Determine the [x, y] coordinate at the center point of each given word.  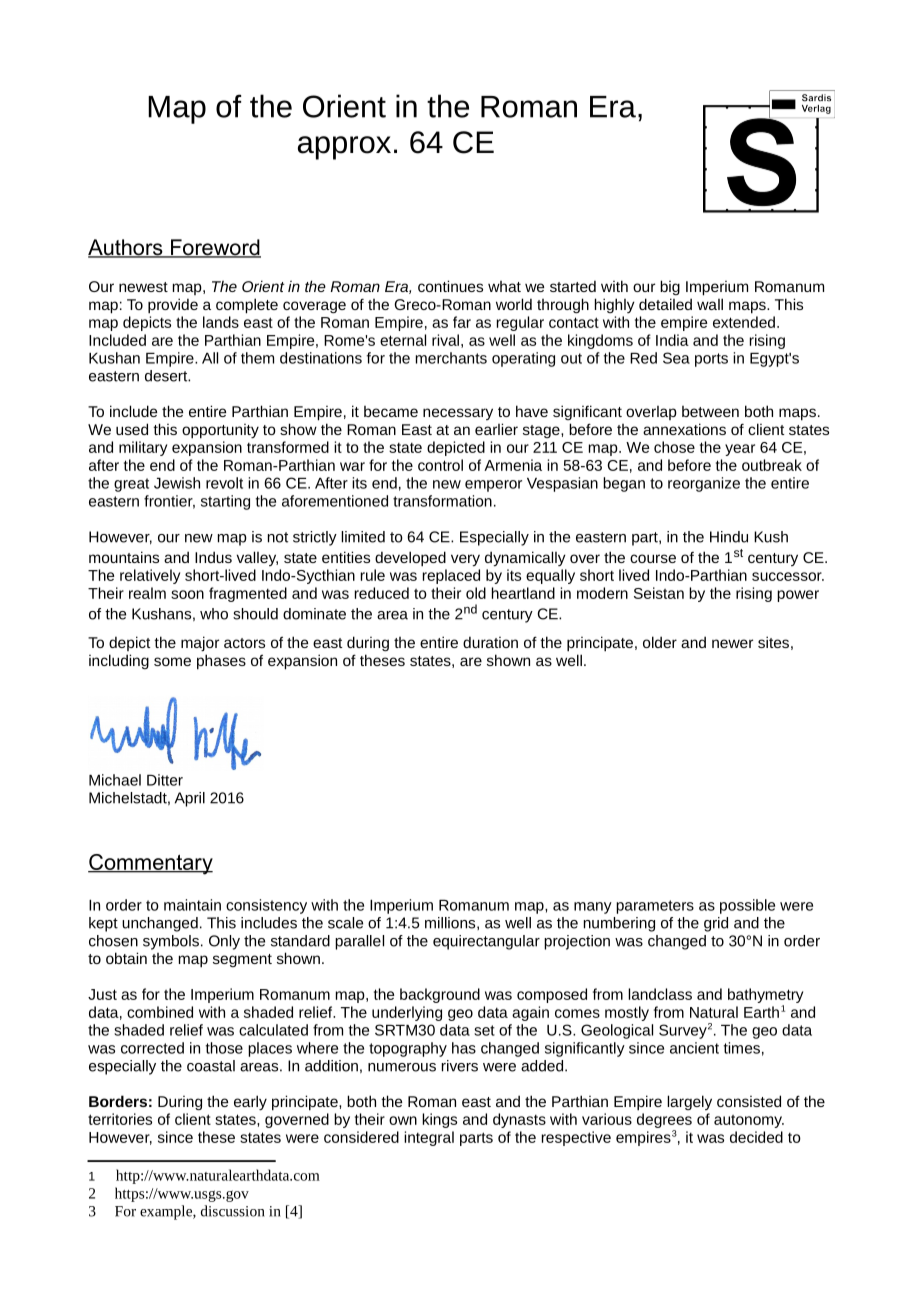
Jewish [177, 483]
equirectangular [486, 942]
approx [344, 148]
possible [747, 906]
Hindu [729, 537]
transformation [442, 501]
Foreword [214, 248]
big [670, 287]
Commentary [150, 864]
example [167, 1212]
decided [756, 1137]
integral [429, 1138]
